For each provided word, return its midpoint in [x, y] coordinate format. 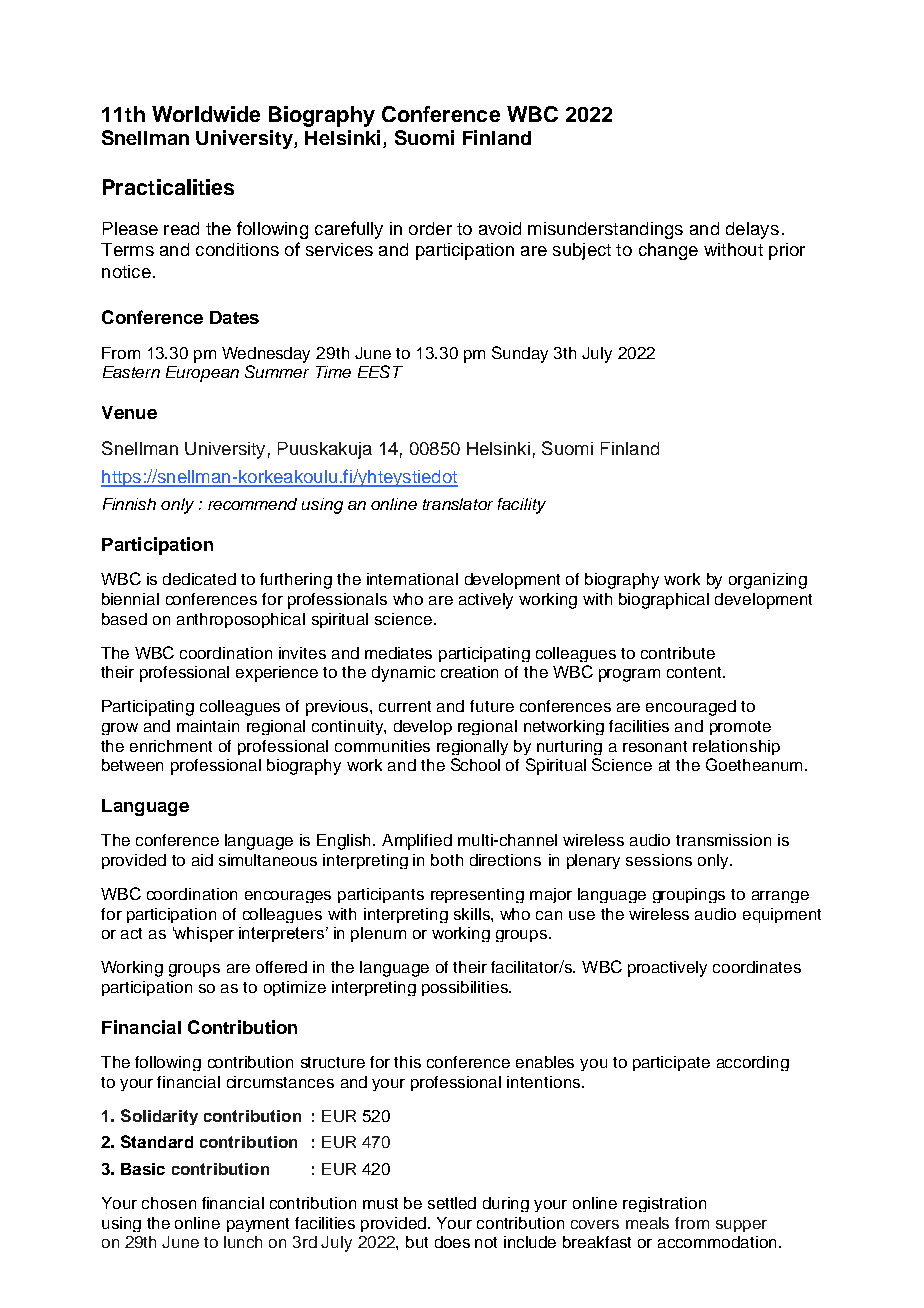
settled [452, 1203]
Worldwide [206, 114]
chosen [169, 1203]
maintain [208, 726]
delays [752, 230]
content [695, 672]
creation [469, 672]
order [430, 228]
